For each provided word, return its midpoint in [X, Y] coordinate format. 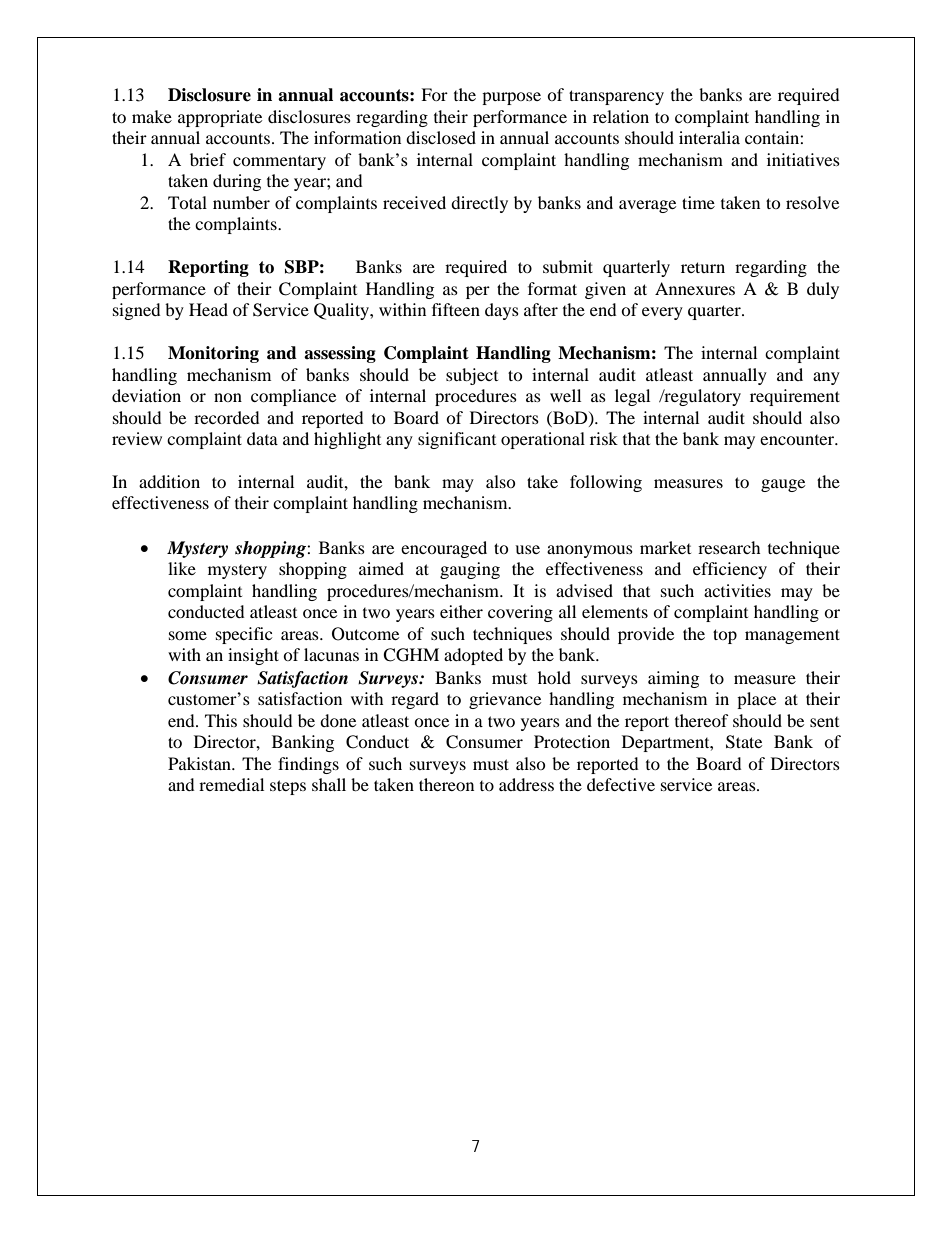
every [662, 313]
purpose [511, 98]
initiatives [803, 159]
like [182, 568]
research [729, 547]
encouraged [444, 549]
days [502, 311]
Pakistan [200, 763]
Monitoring [213, 354]
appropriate [220, 118]
